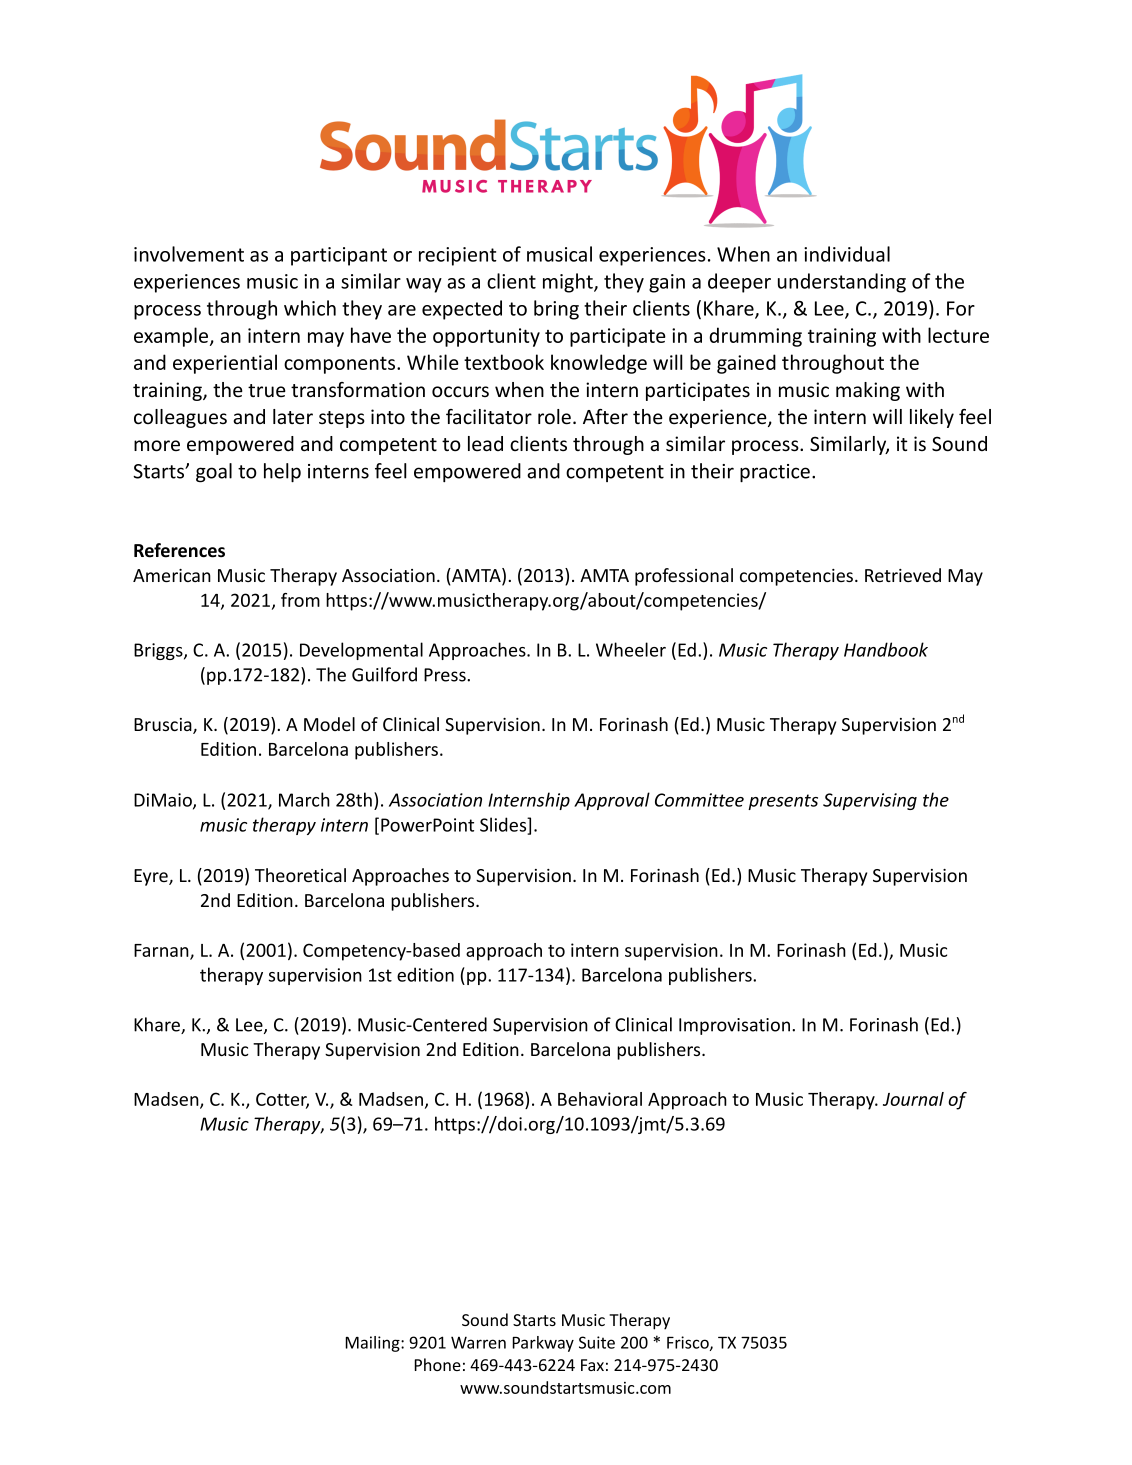  I want to click on might, so click(569, 283).
